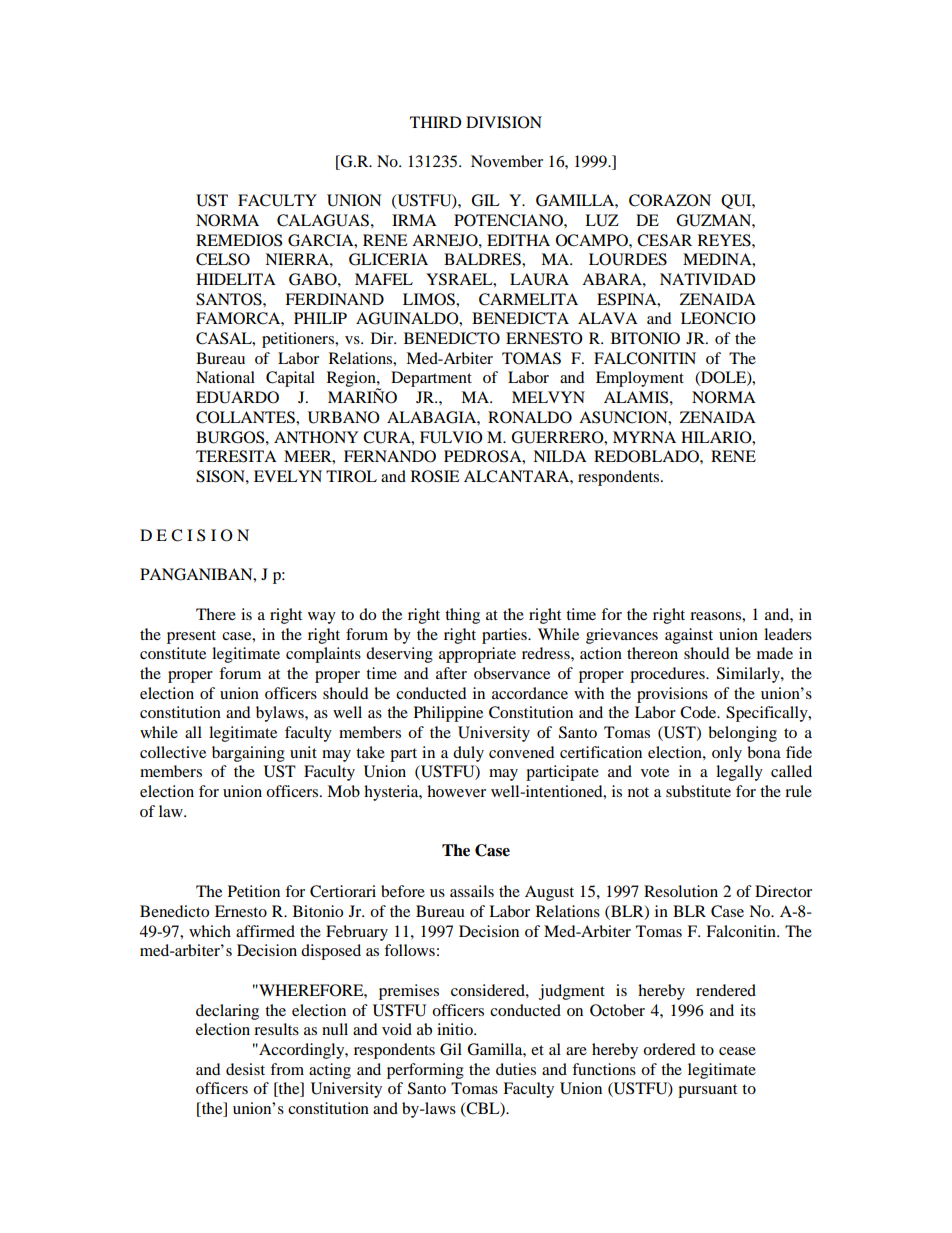 This image has width=952, height=1233. Describe the element at coordinates (516, 1069) in the image. I see `duties` at that location.
